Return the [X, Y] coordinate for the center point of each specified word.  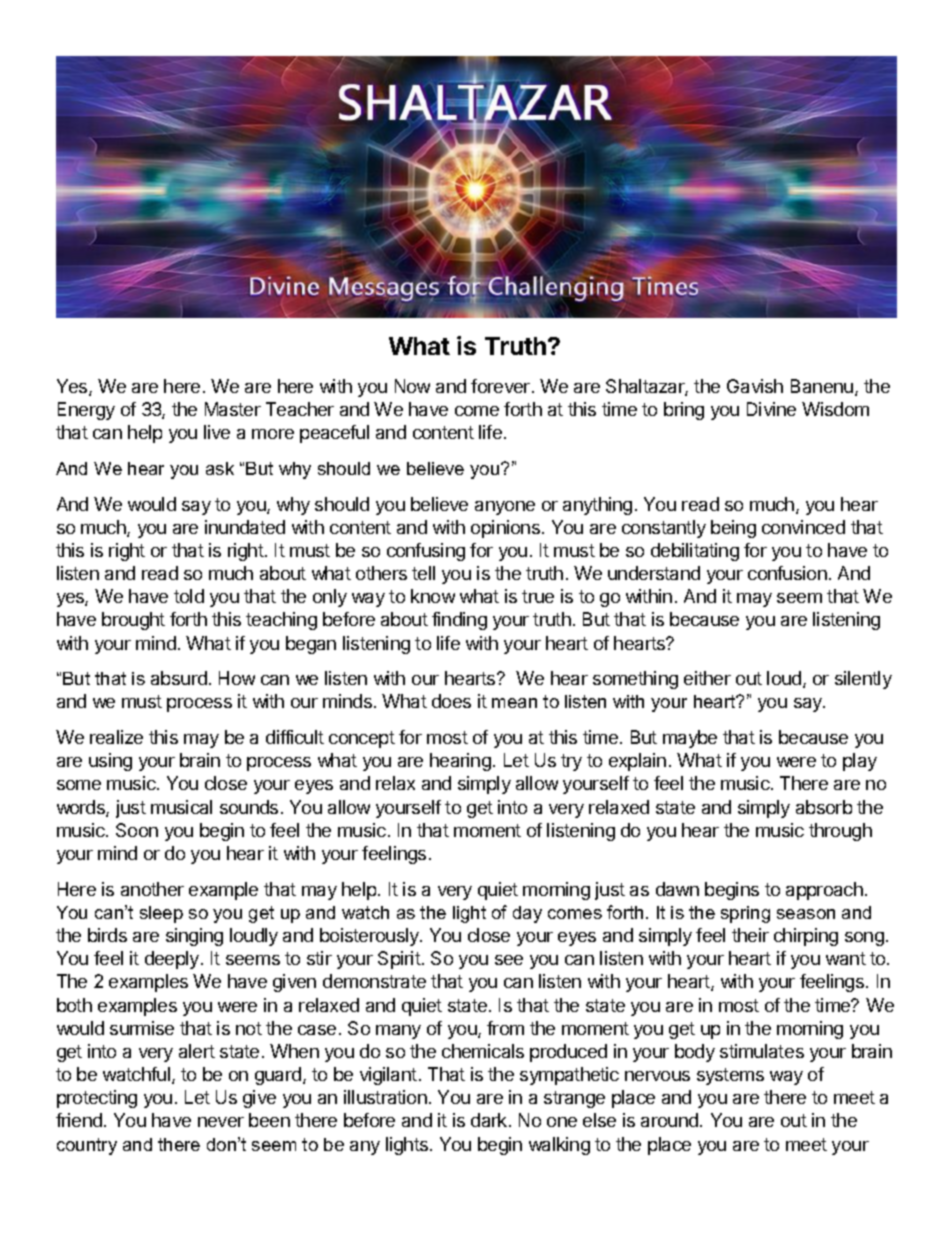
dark [490, 1120]
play [860, 762]
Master [233, 409]
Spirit [399, 960]
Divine [771, 409]
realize [116, 737]
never [221, 1122]
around [669, 1120]
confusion [787, 573]
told [189, 596]
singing [194, 937]
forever [500, 386]
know [433, 596]
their [750, 935]
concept [362, 739]
